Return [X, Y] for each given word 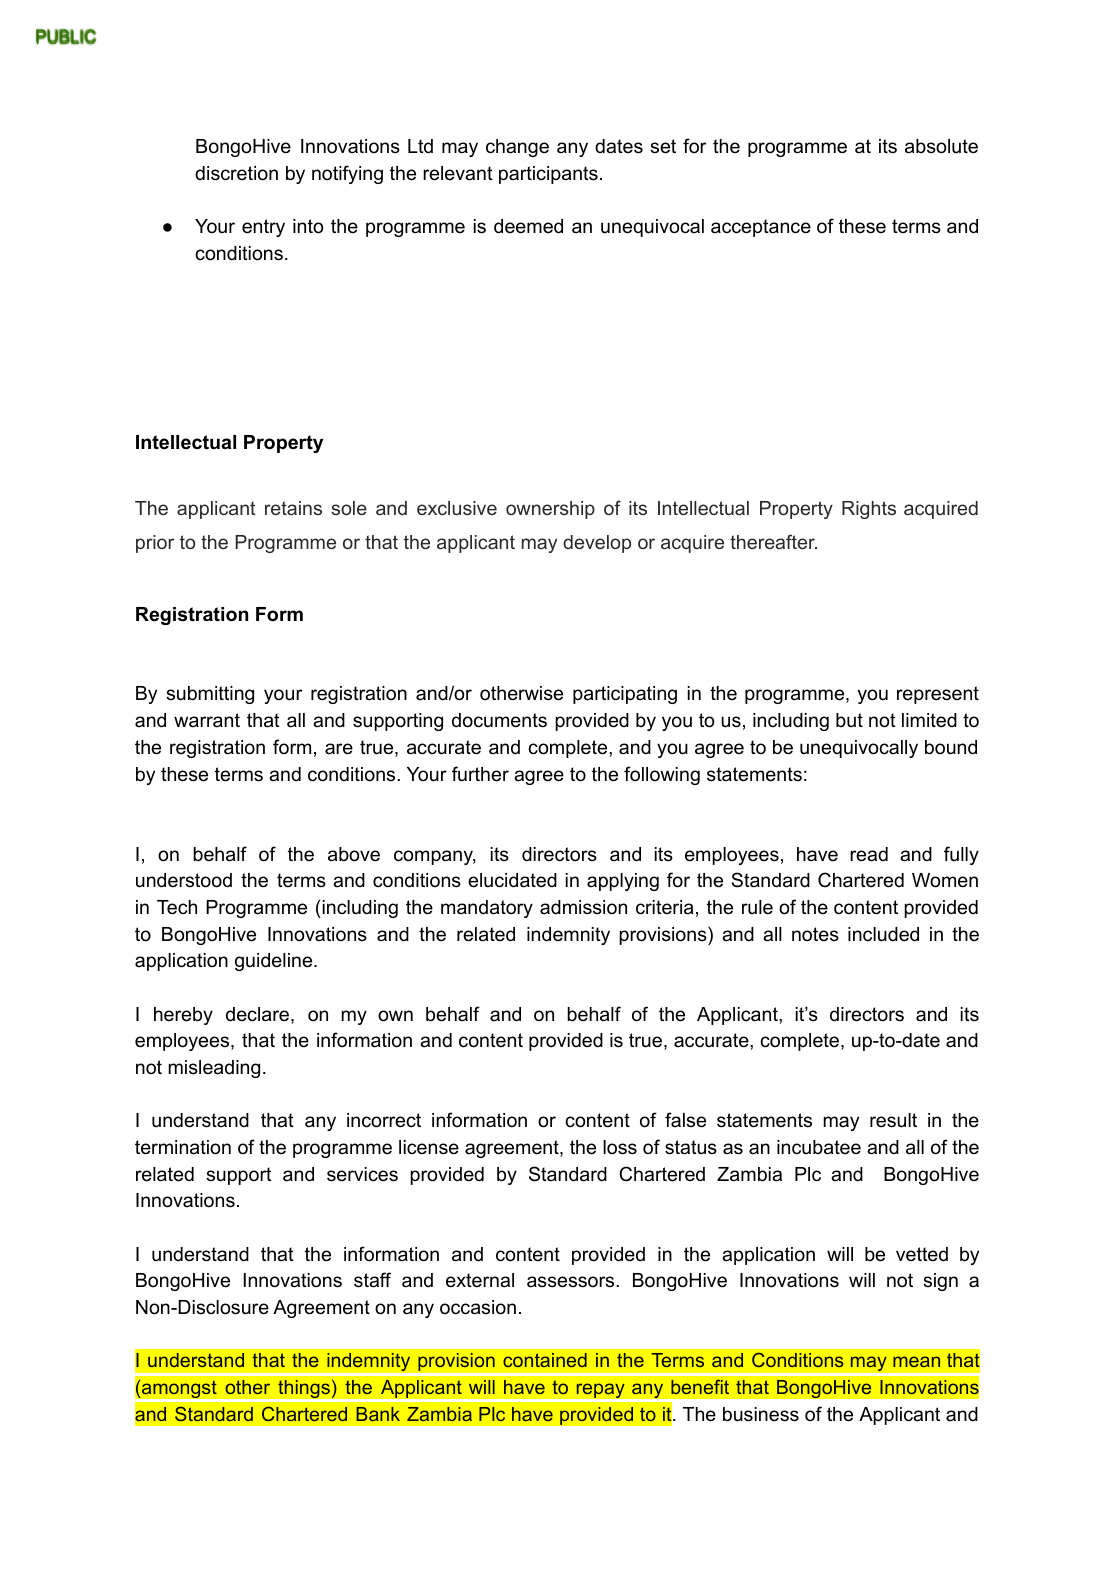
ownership [550, 510]
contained [545, 1360]
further [480, 774]
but [849, 720]
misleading [214, 1069]
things [304, 1390]
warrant [207, 720]
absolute [941, 146]
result [893, 1120]
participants [548, 175]
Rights [869, 510]
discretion [236, 173]
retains [293, 508]
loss [620, 1147]
